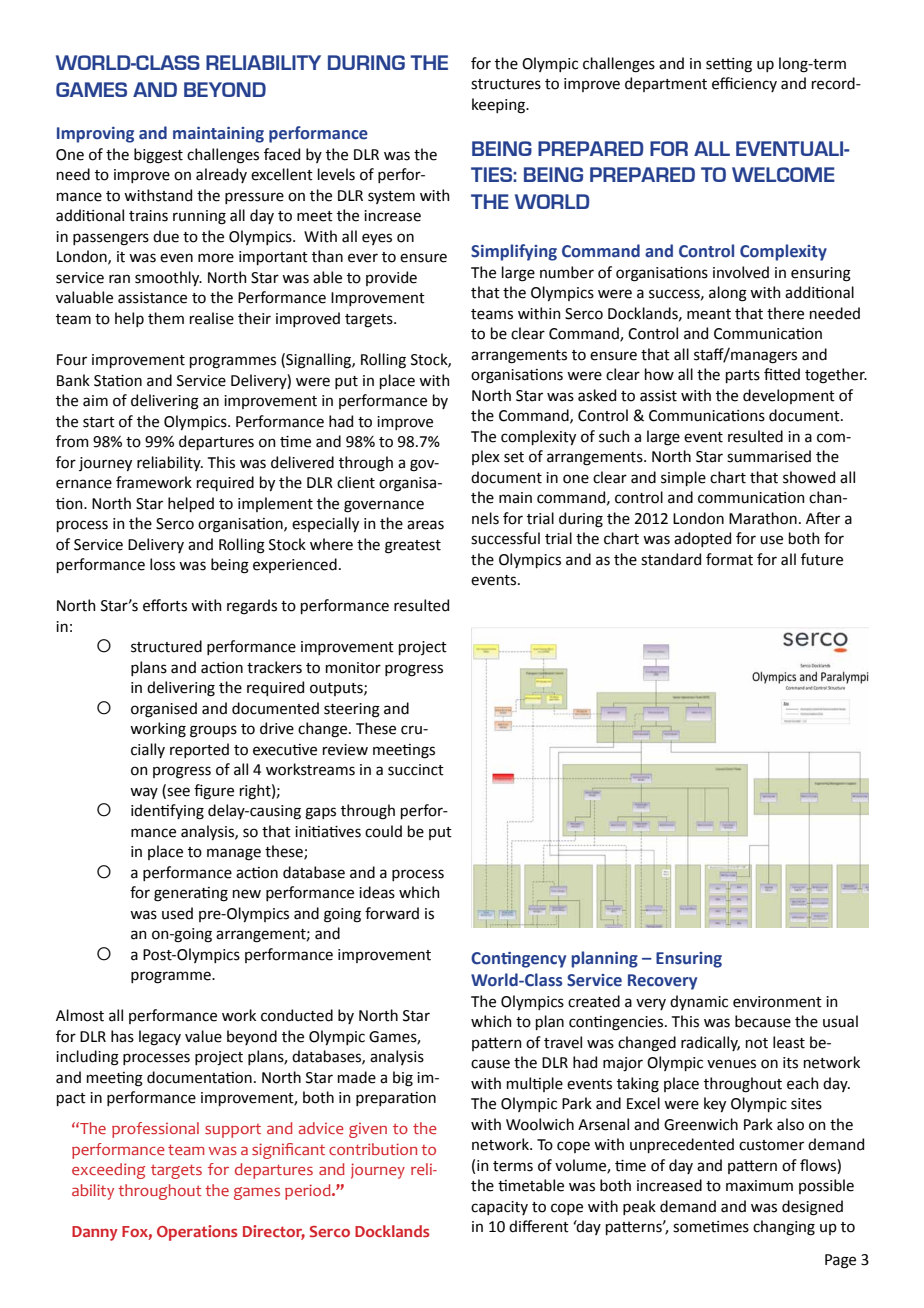 Image resolution: width=924 pixels, height=1308 pixels. What do you see at coordinates (158, 156) in the page?
I see `biggest` at bounding box center [158, 156].
